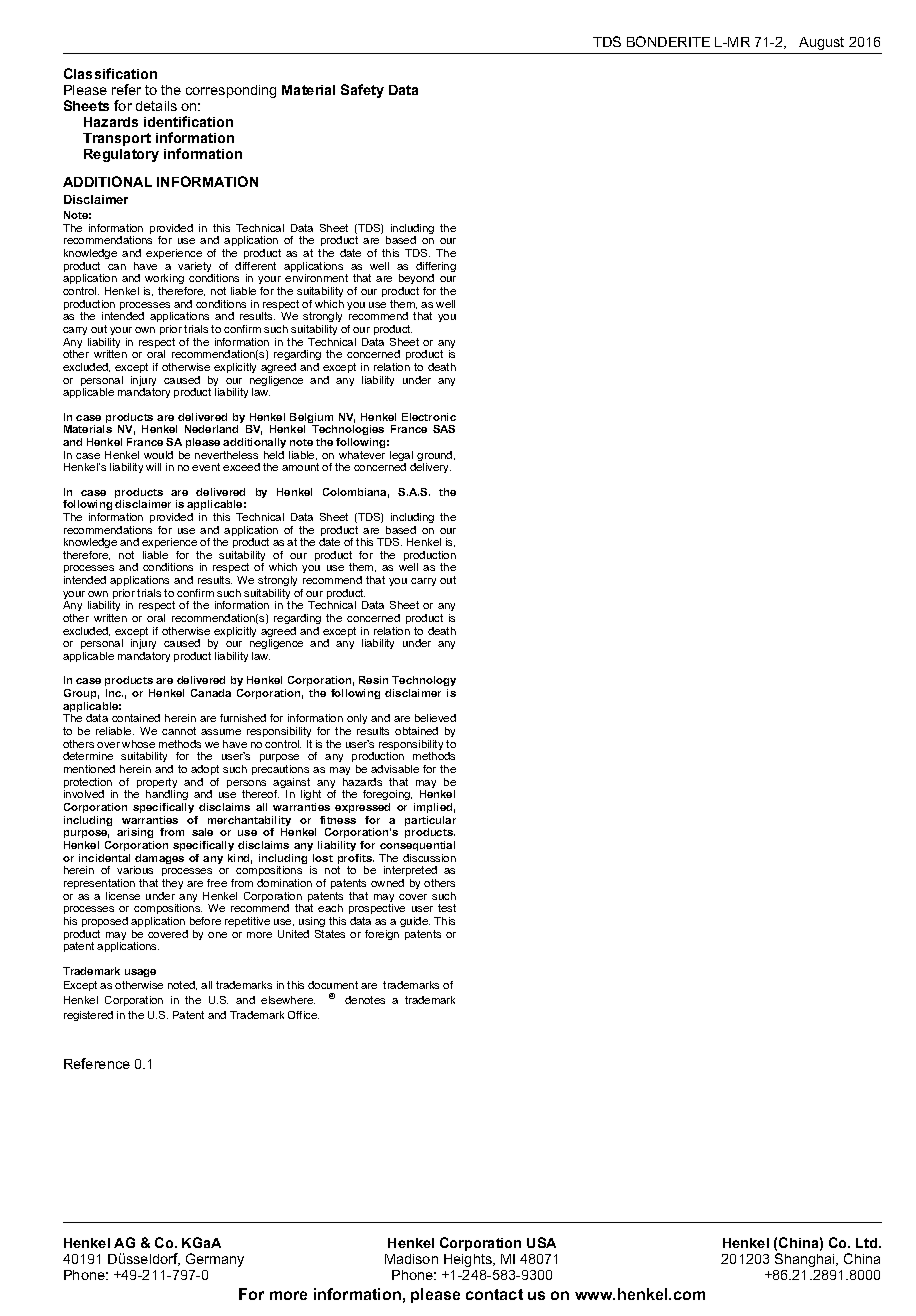 The width and height of the screenshot is (916, 1316). I want to click on differing, so click(436, 268).
